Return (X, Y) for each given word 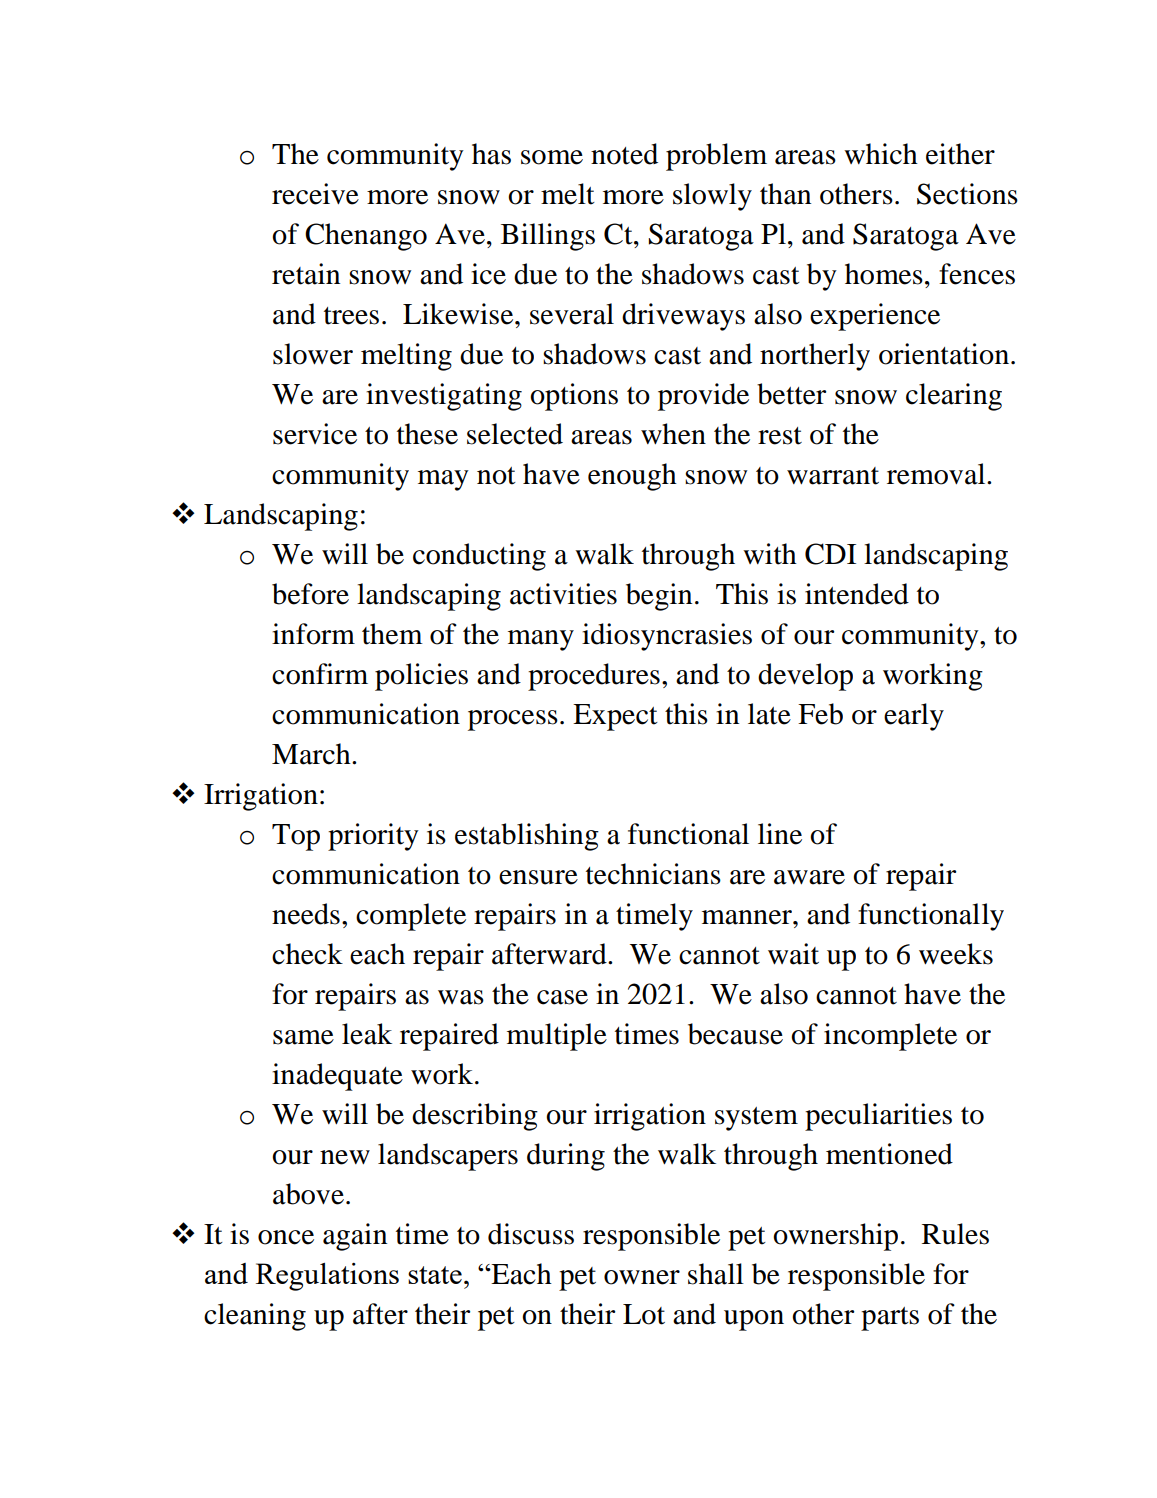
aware (809, 877)
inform (313, 634)
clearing (954, 397)
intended (857, 594)
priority (373, 837)
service (315, 434)
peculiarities (878, 1117)
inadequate (337, 1077)
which (881, 154)
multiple (557, 1037)
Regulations (327, 1277)
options (574, 397)
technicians (653, 874)
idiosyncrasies (667, 637)
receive (315, 194)
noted (624, 154)
